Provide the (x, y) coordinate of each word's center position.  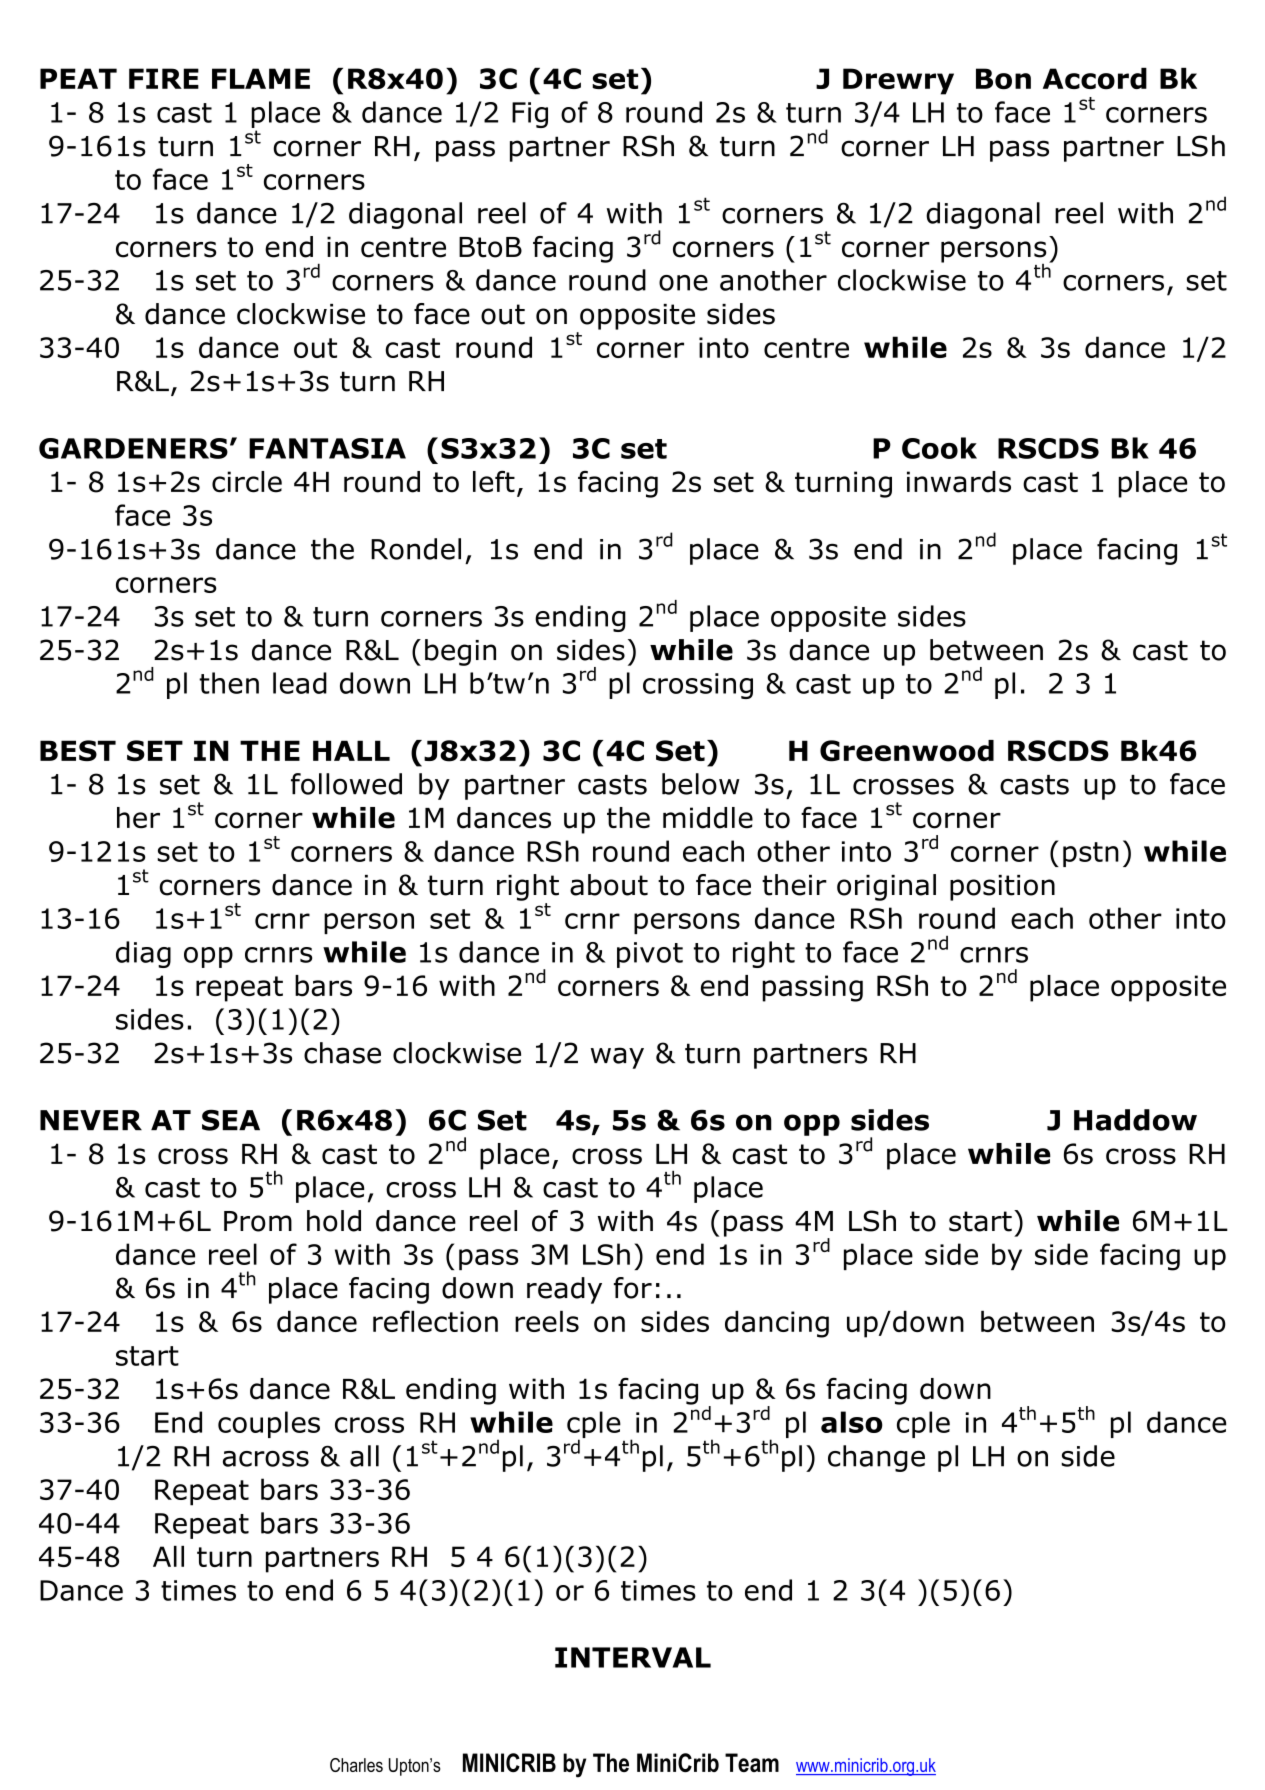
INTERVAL (633, 1657)
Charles (356, 1765)
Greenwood (907, 751)
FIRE (164, 78)
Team (752, 1762)
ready (564, 1290)
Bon (1003, 79)
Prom (258, 1221)
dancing (777, 1324)
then (229, 683)
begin (460, 652)
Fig (530, 115)
